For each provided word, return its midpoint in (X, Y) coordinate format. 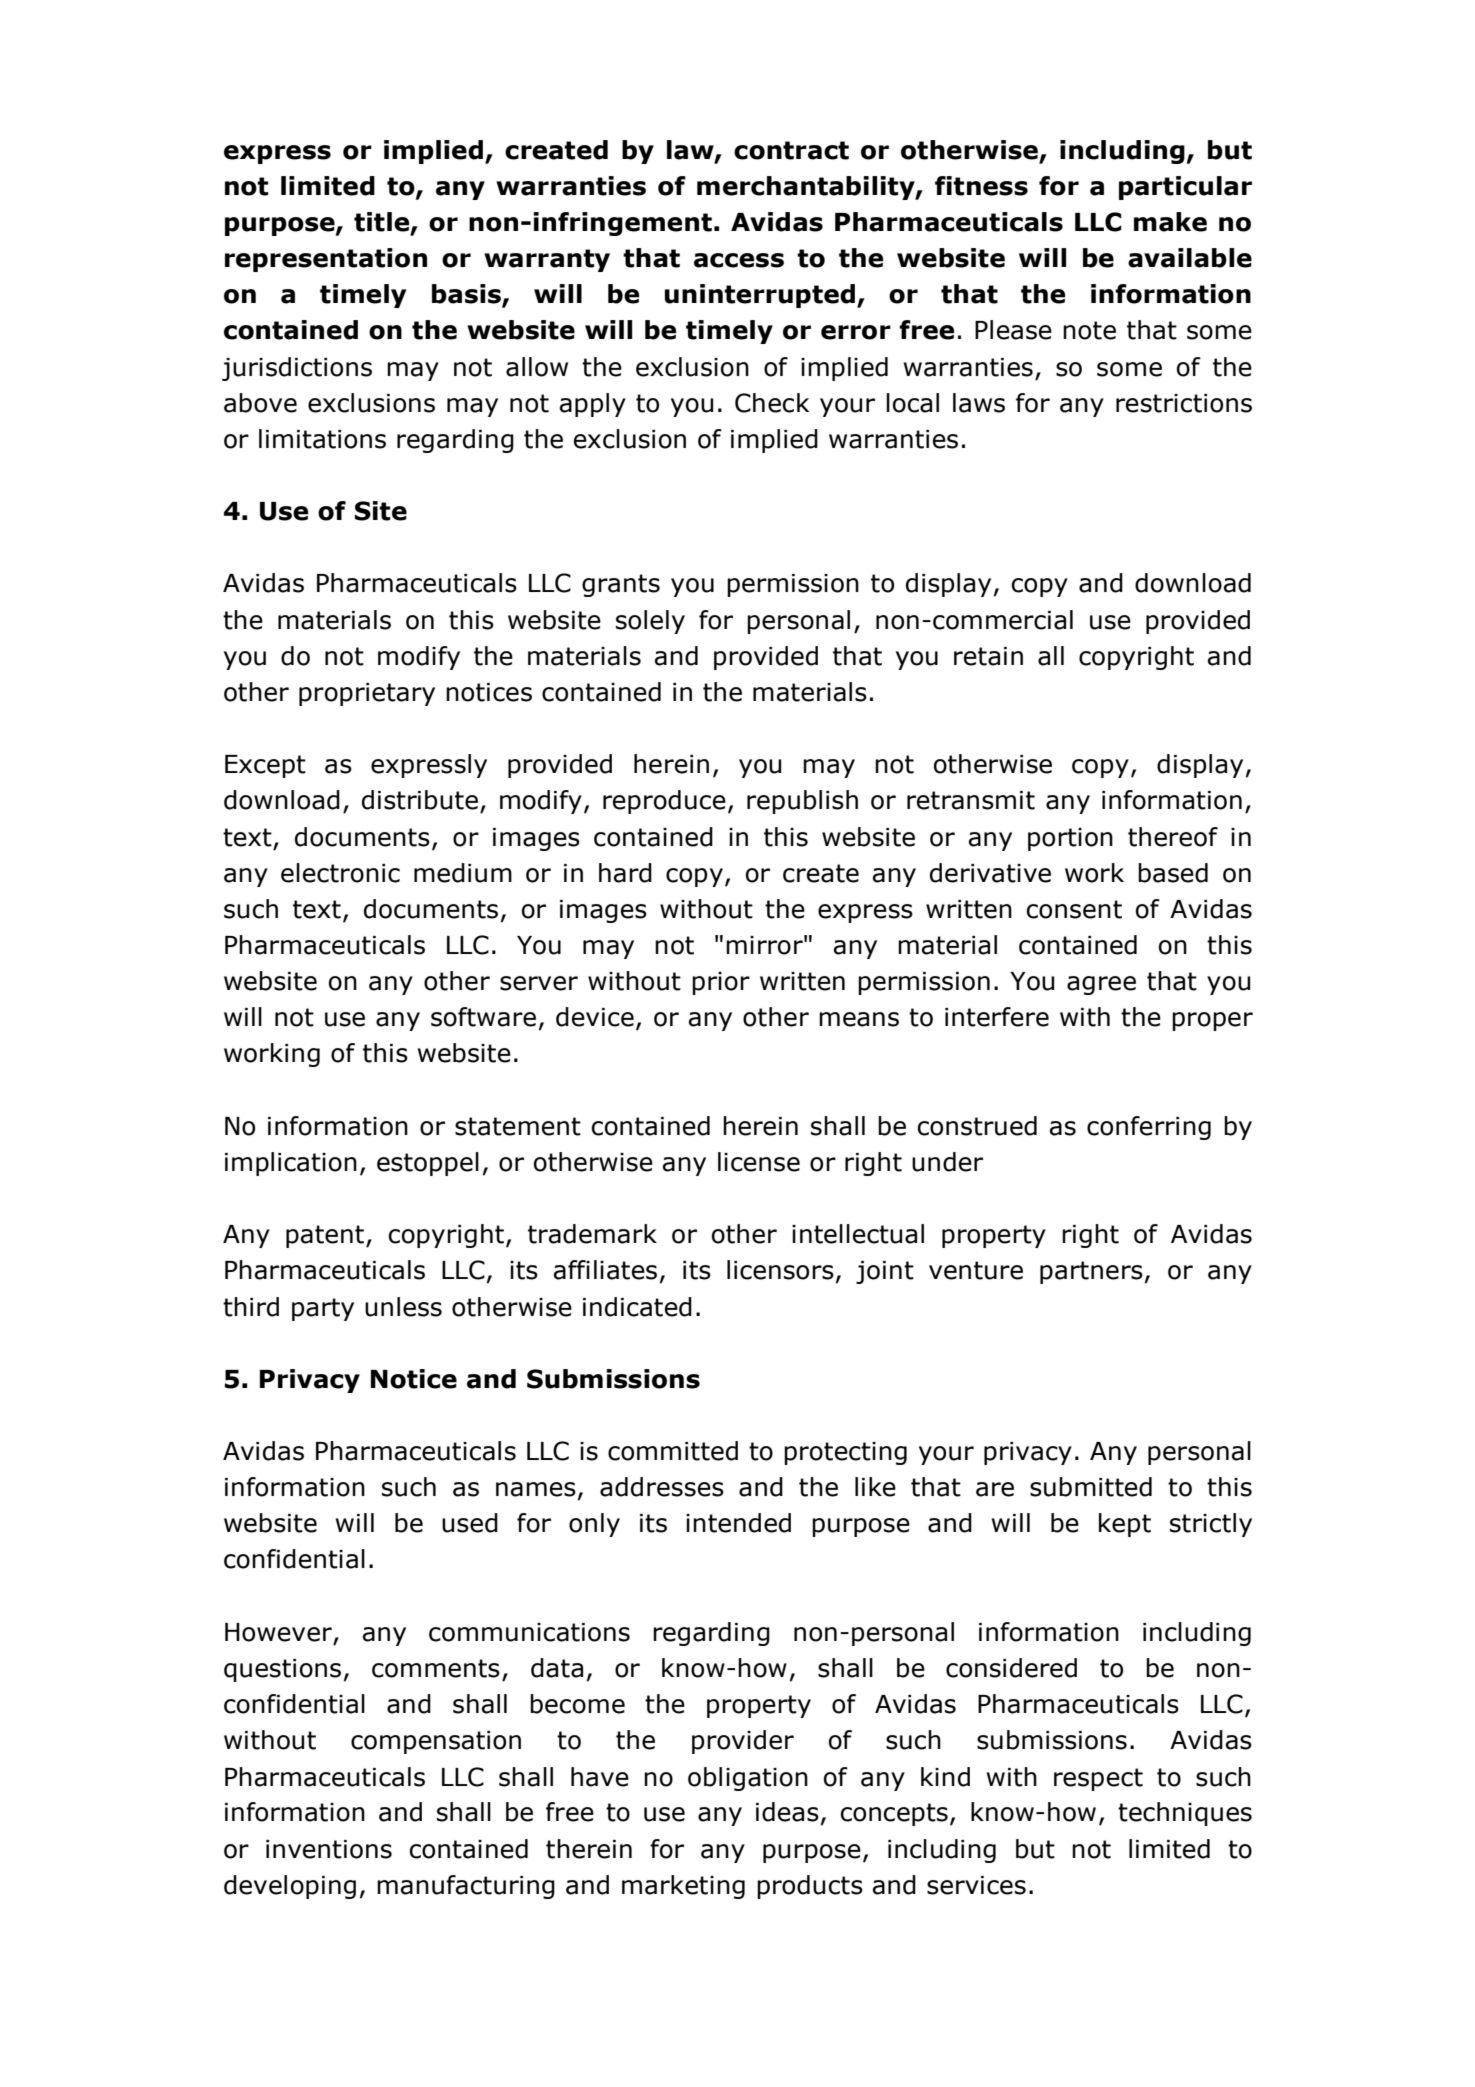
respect (1098, 1779)
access (739, 260)
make (1170, 222)
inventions (329, 1849)
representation (326, 260)
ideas (787, 1812)
